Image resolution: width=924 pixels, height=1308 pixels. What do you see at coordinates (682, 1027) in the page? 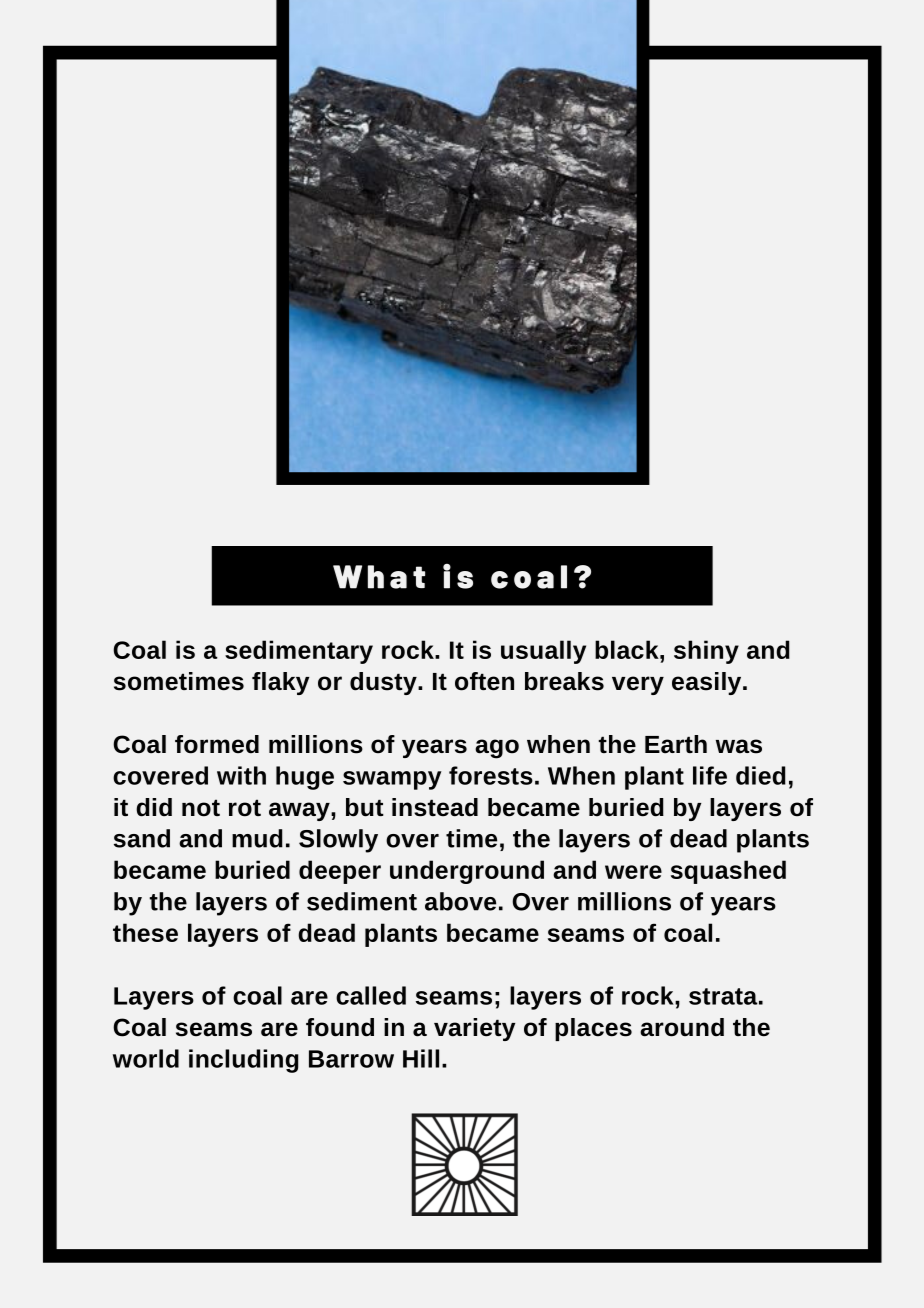
I see `around` at bounding box center [682, 1027].
